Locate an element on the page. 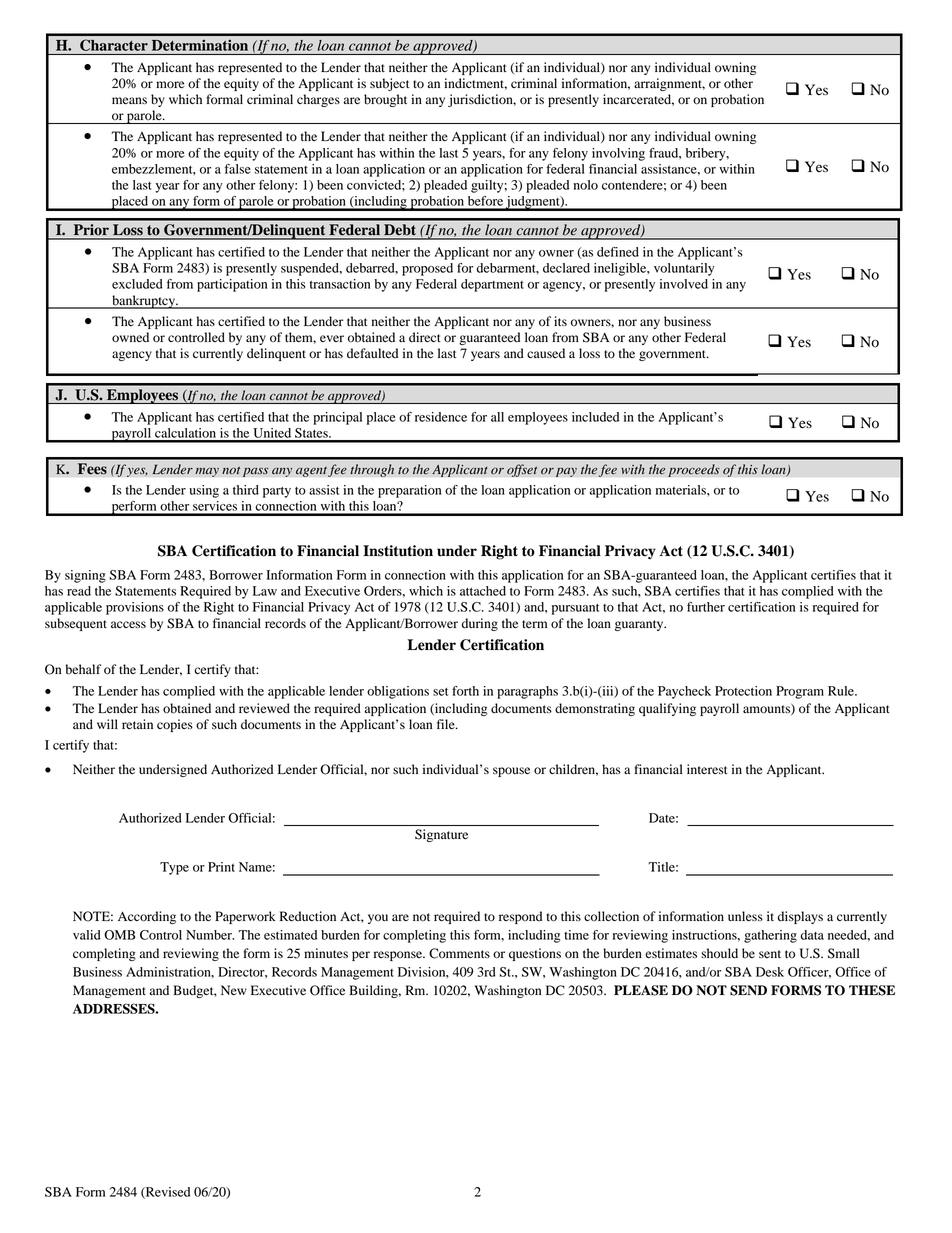  indictment is located at coordinates (475, 84).
